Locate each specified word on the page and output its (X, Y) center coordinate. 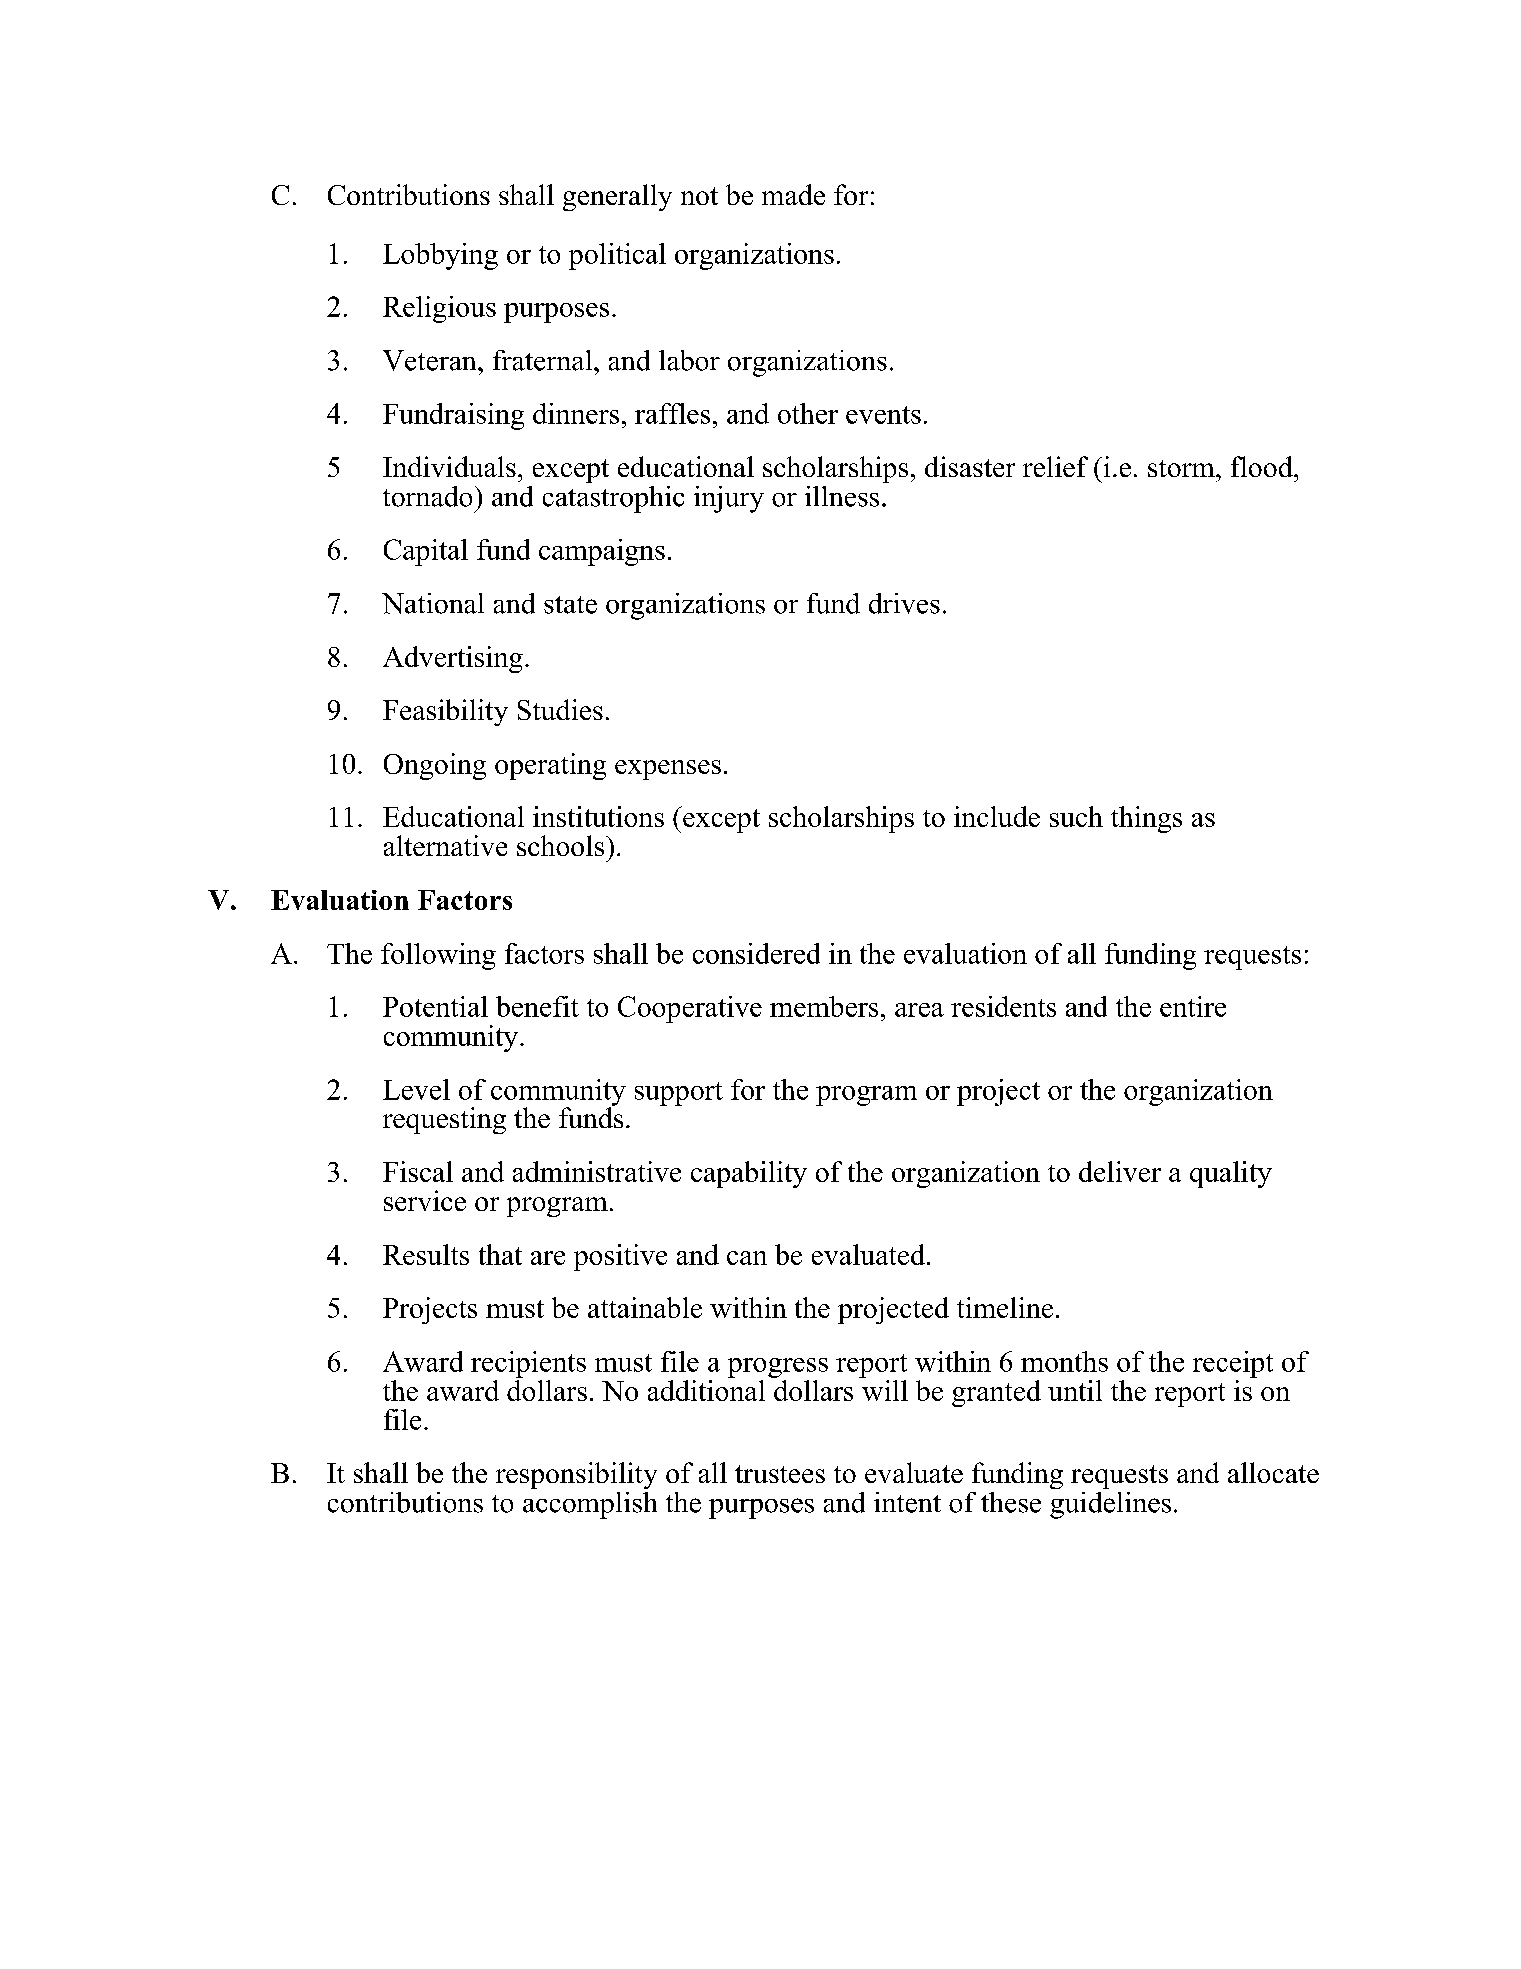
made (793, 194)
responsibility (576, 1475)
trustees (780, 1474)
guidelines (1110, 1505)
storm (1182, 468)
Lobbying (440, 256)
